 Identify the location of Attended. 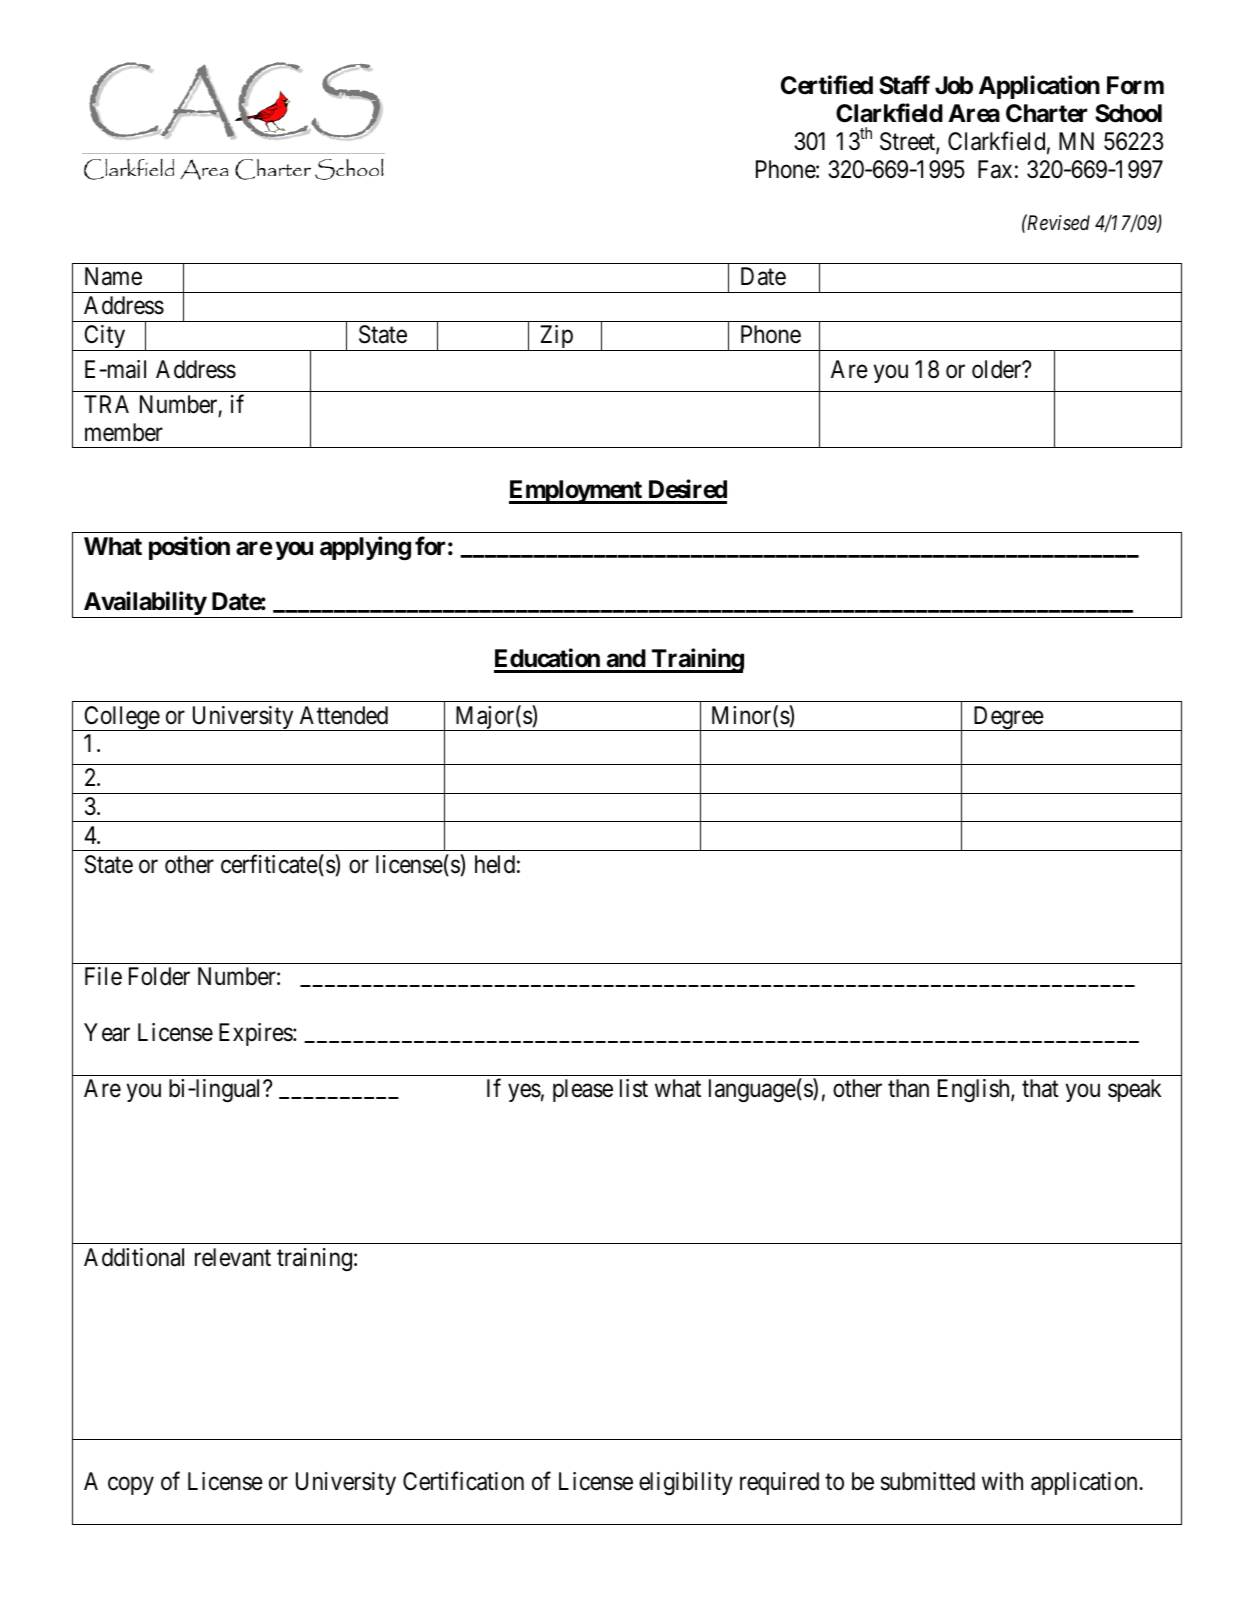
(344, 715).
